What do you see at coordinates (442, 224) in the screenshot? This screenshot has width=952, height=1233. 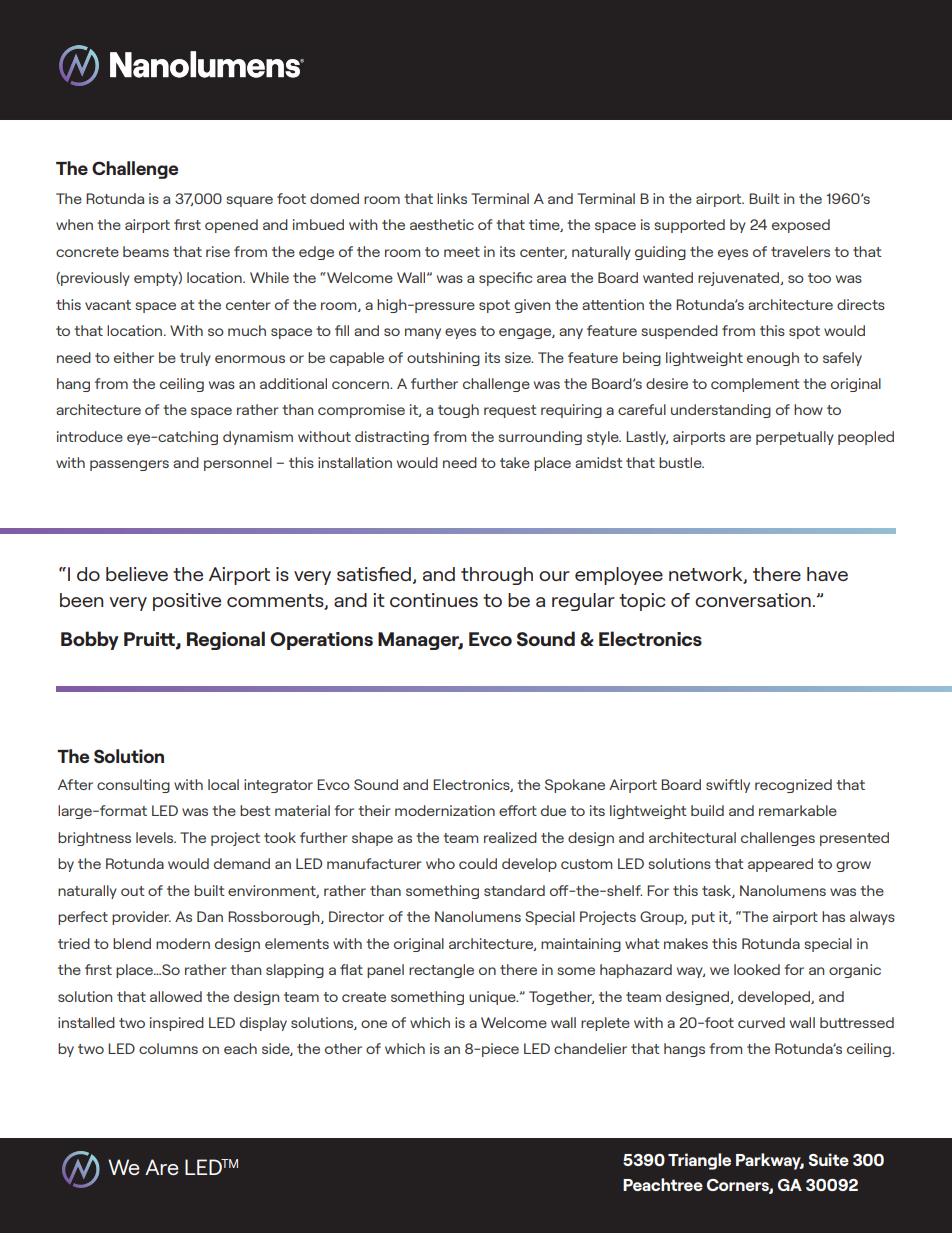 I see `aesthetic` at bounding box center [442, 224].
